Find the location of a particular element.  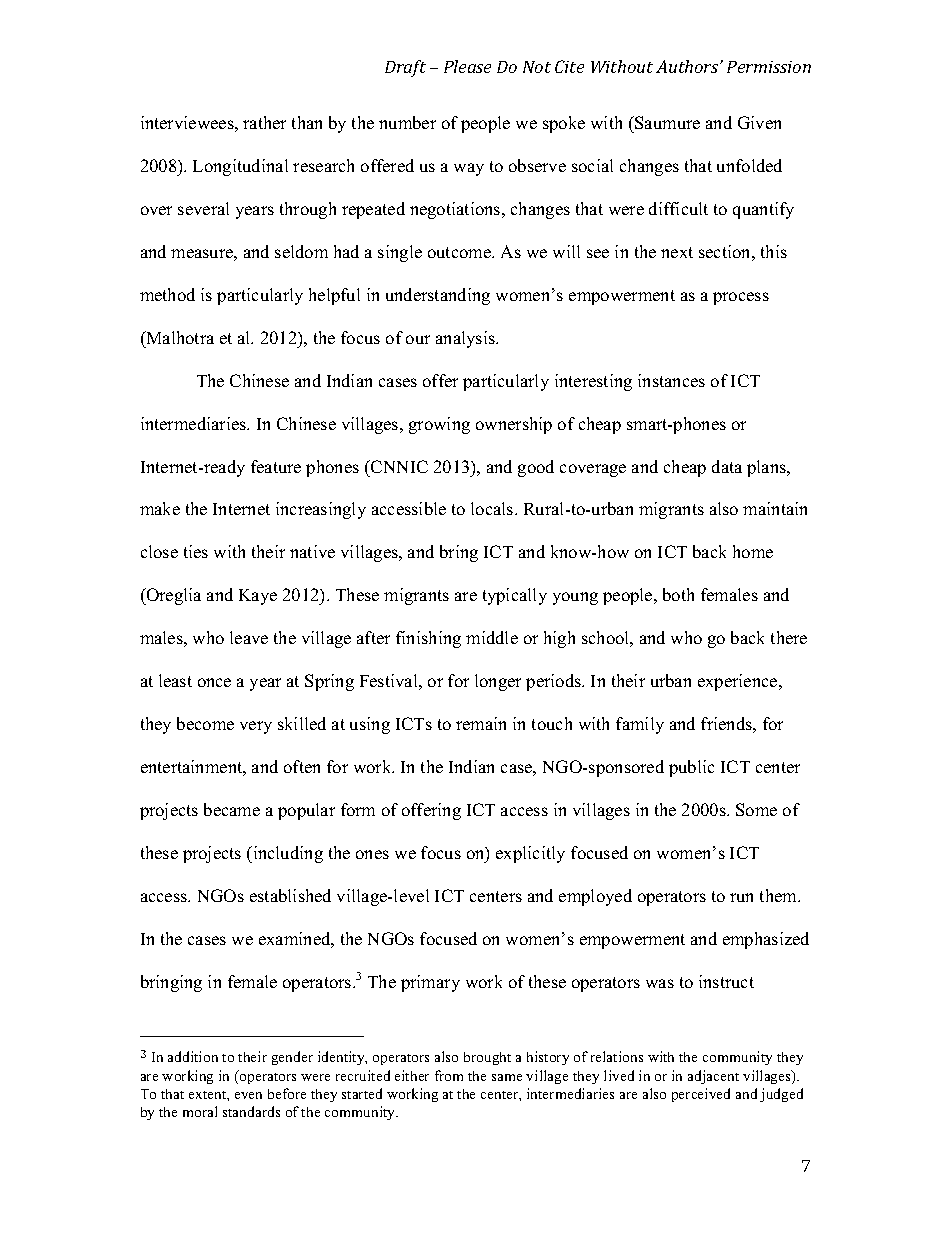

way is located at coordinates (469, 169).
